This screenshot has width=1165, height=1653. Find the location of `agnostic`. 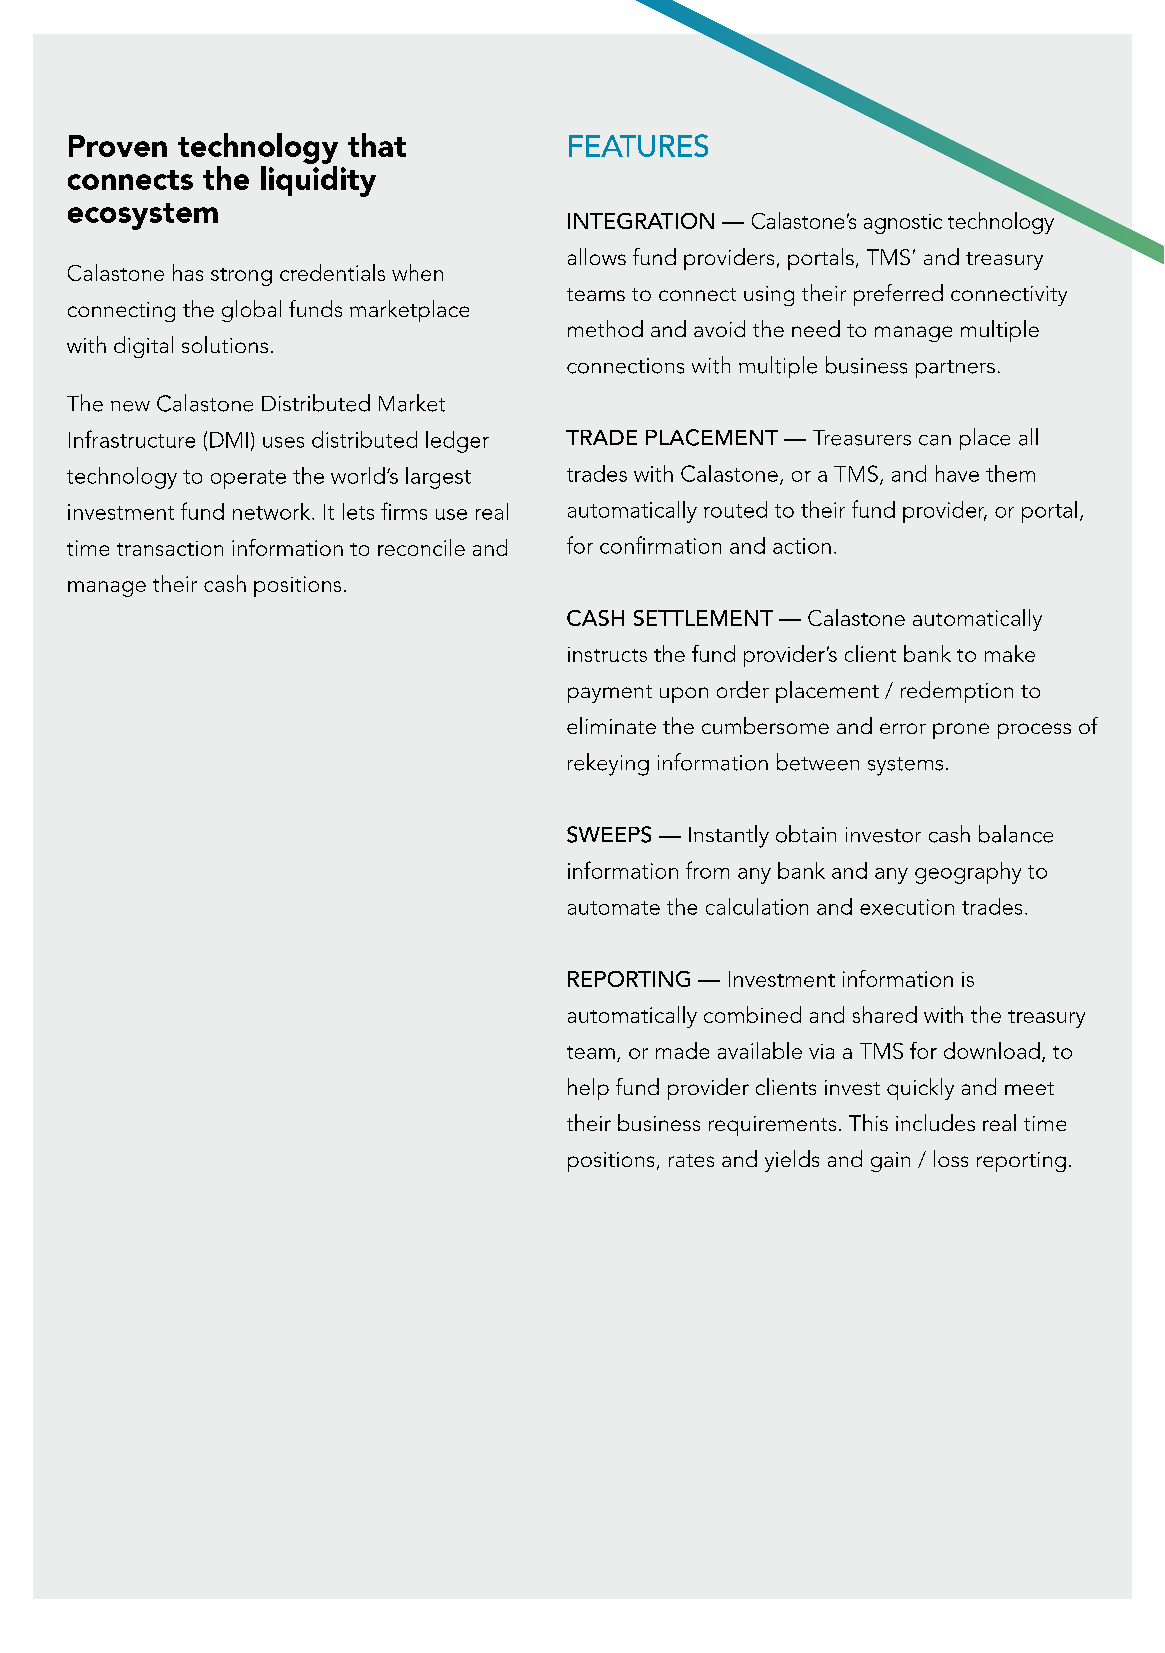

agnostic is located at coordinates (903, 224).
